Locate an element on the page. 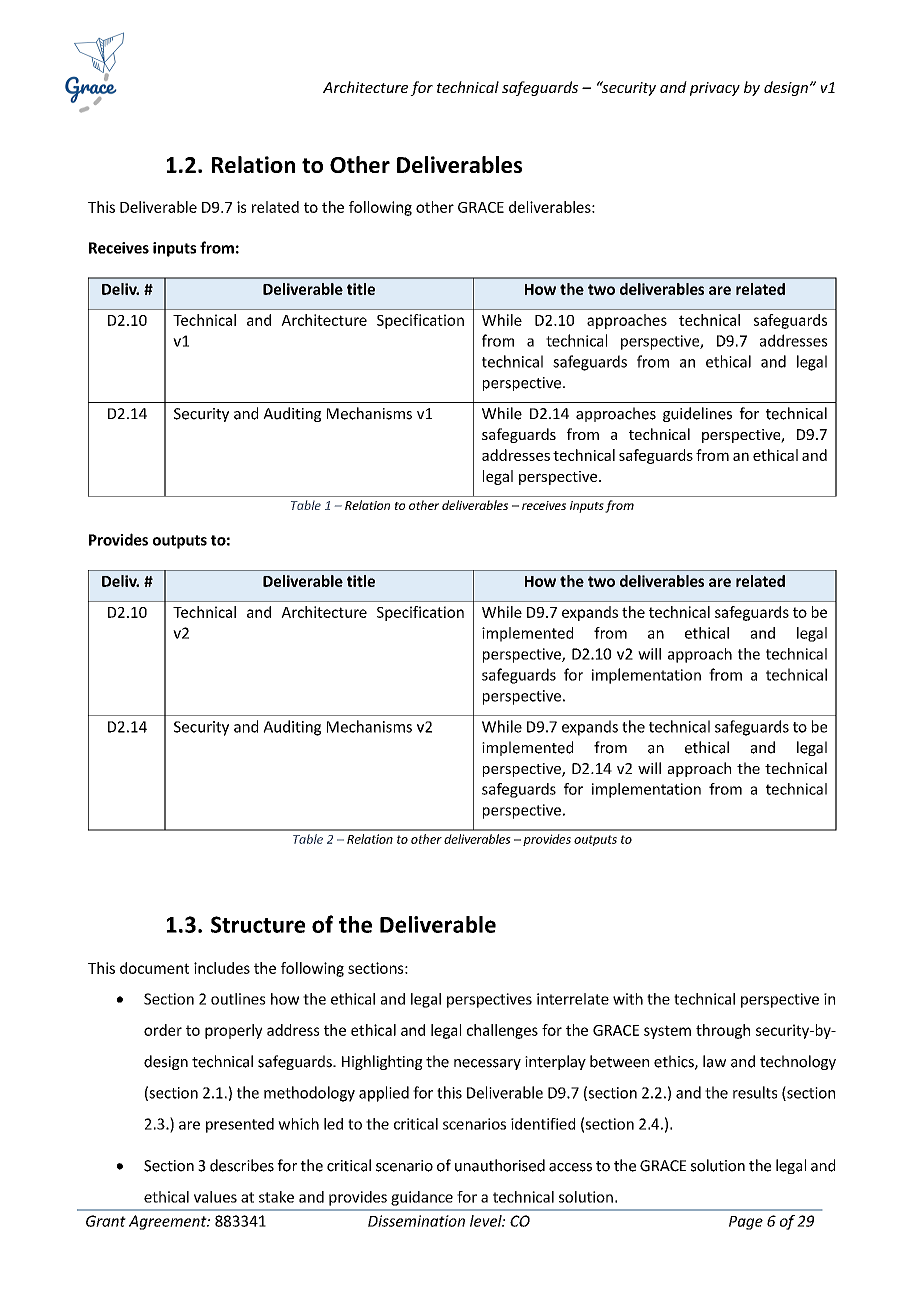 The height and width of the document is (1308, 924). with is located at coordinates (628, 999).
